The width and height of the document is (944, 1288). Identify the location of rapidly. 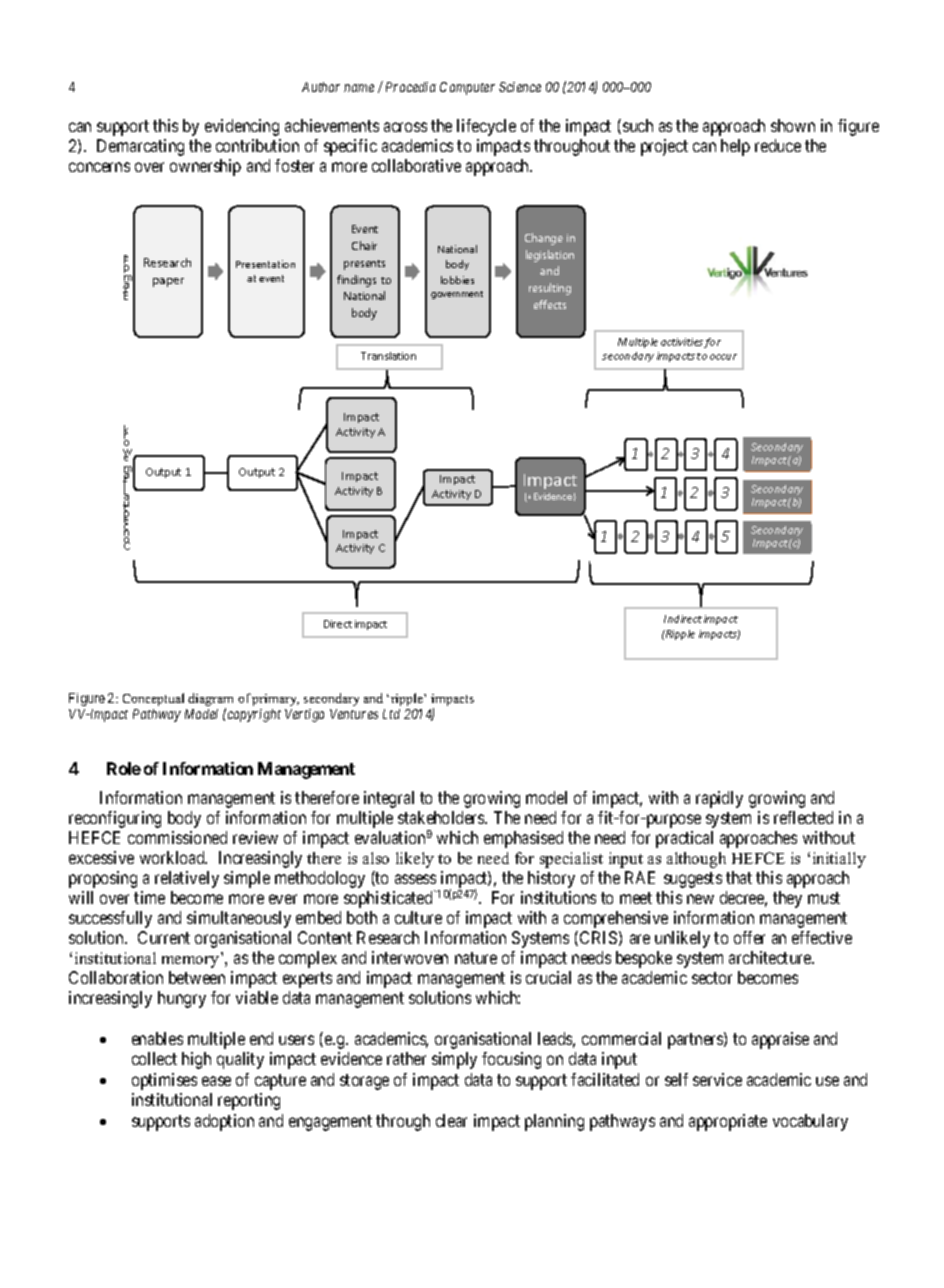
(719, 799).
